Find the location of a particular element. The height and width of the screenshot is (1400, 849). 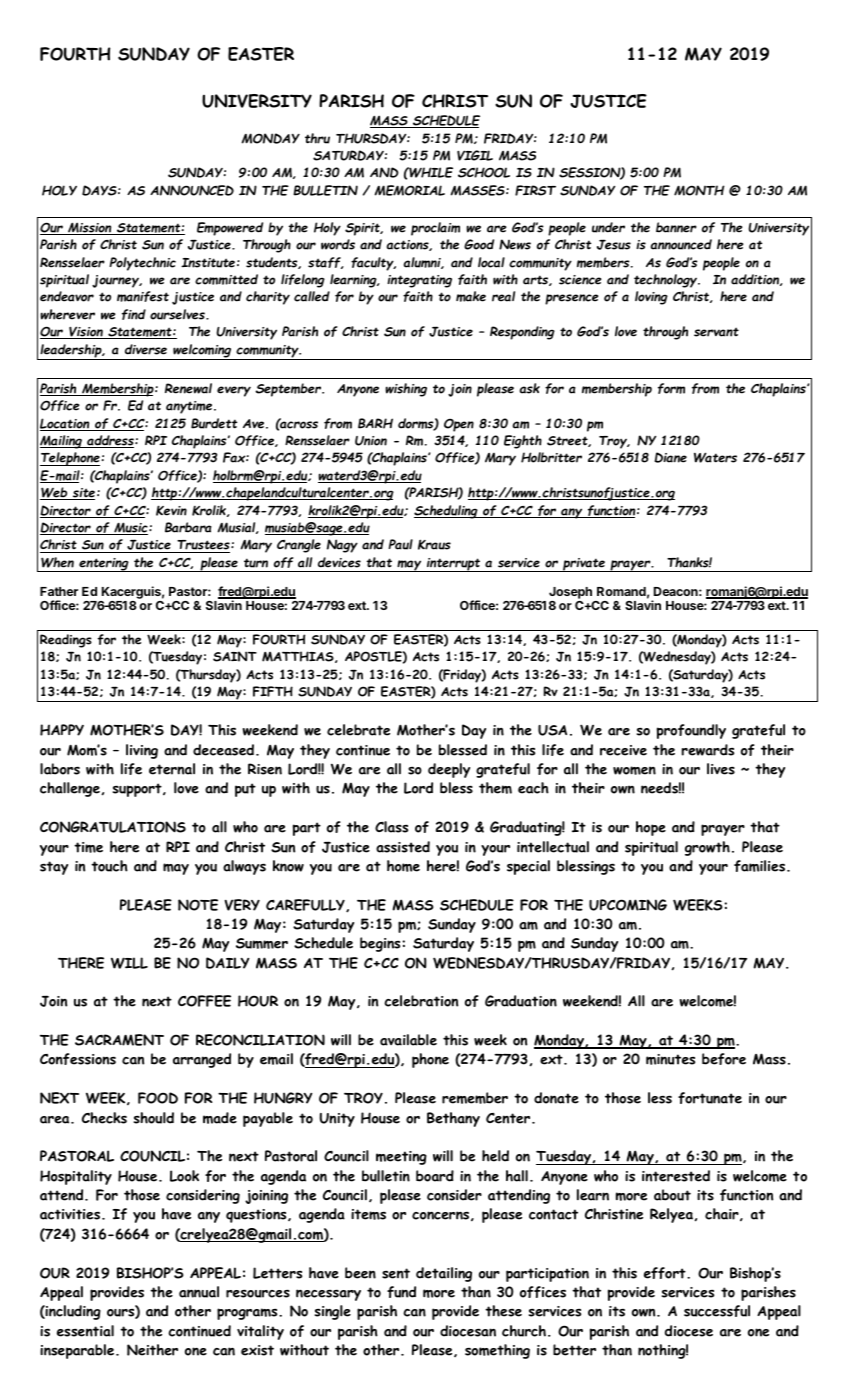

NOTE is located at coordinates (198, 905).
